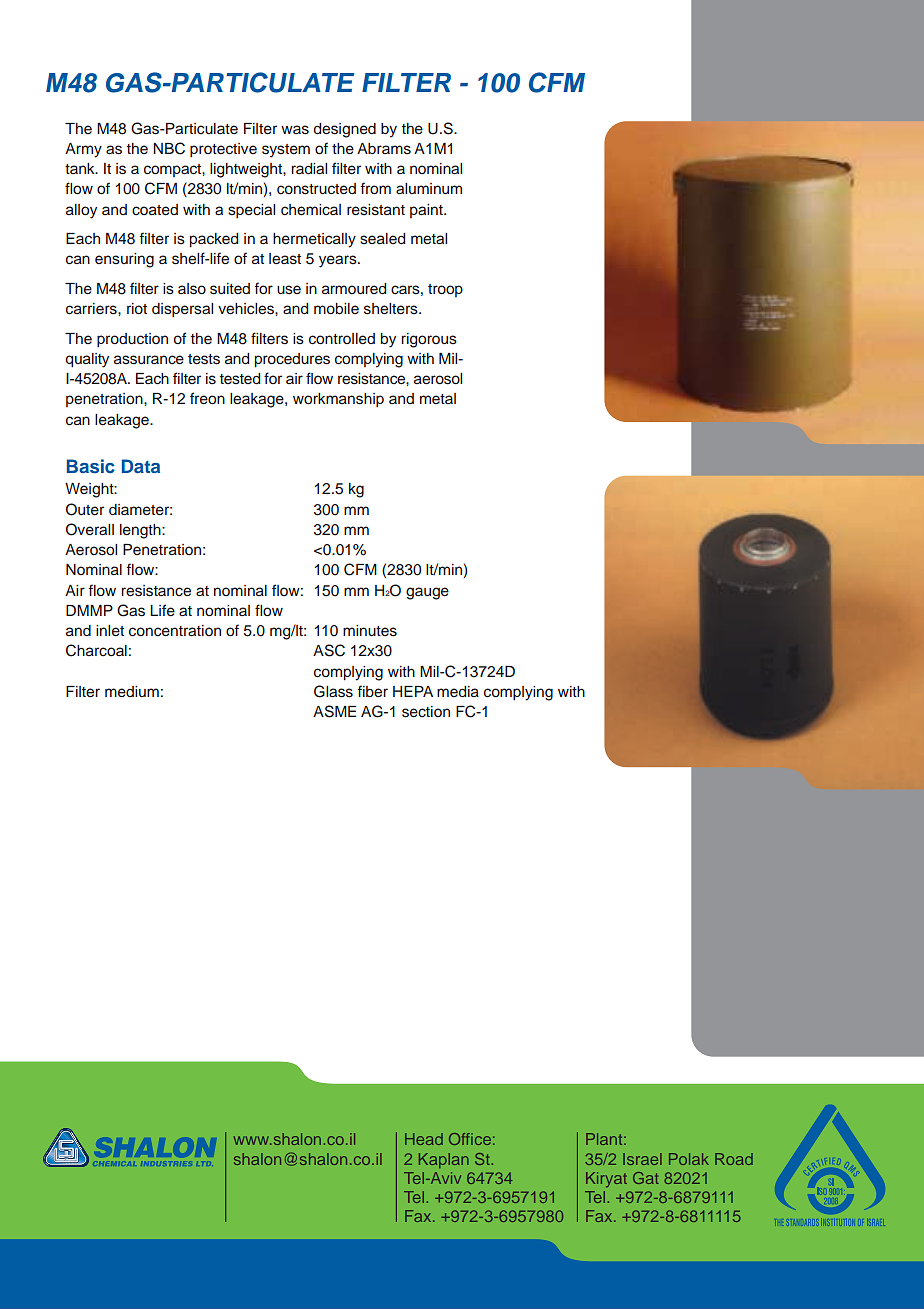 The width and height of the document is (924, 1309). What do you see at coordinates (458, 692) in the document?
I see `media` at bounding box center [458, 692].
